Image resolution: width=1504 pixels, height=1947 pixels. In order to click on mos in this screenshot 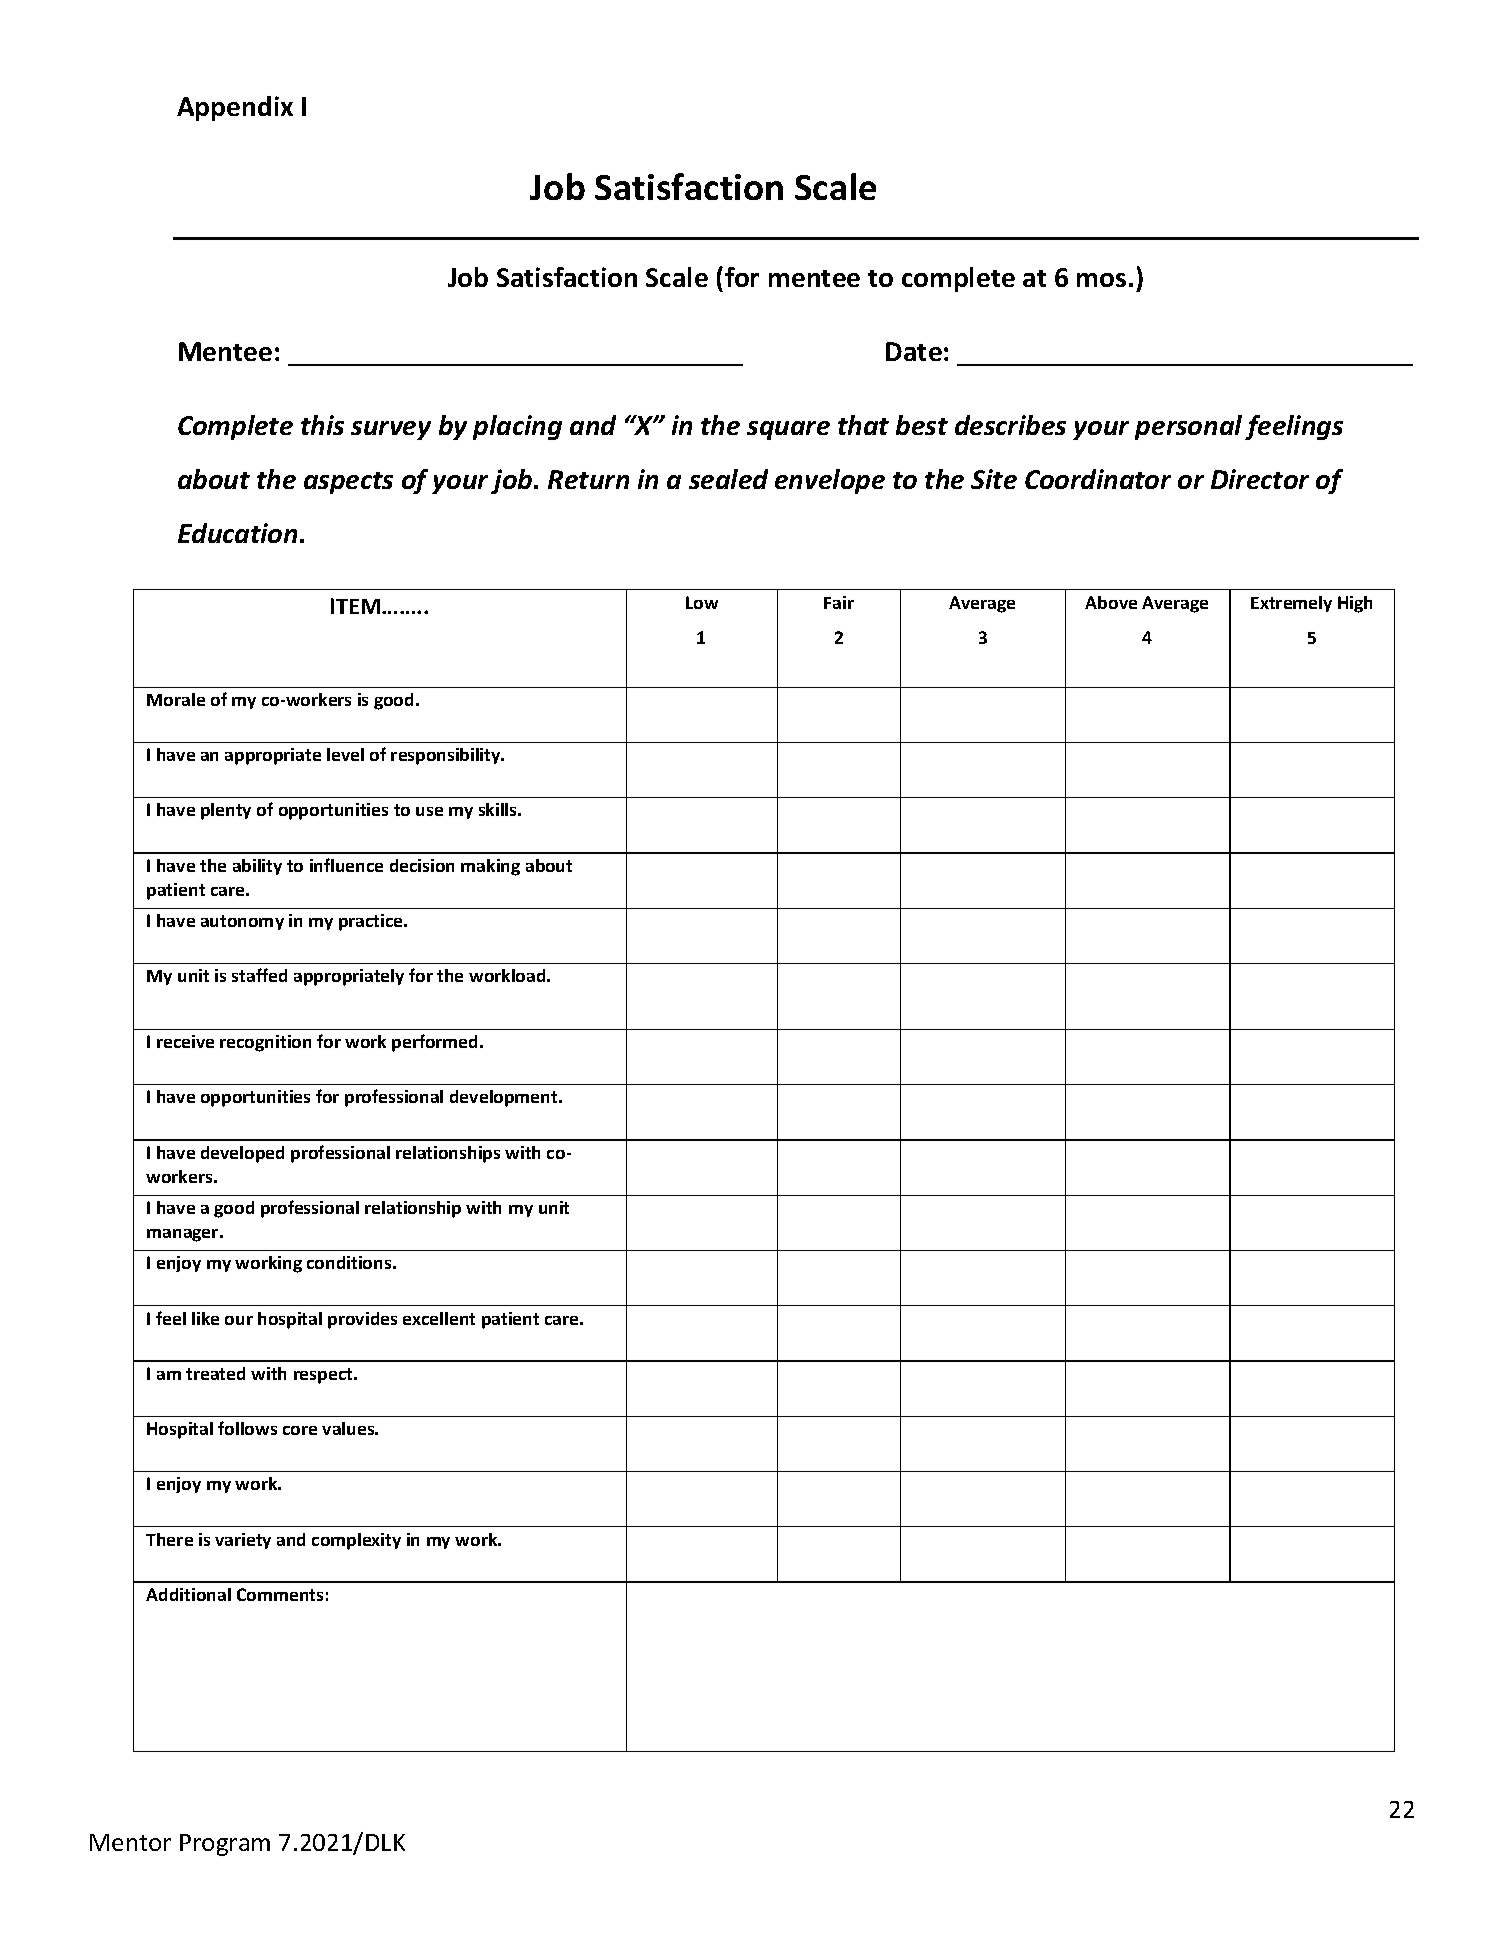, I will do `click(1101, 280)`.
